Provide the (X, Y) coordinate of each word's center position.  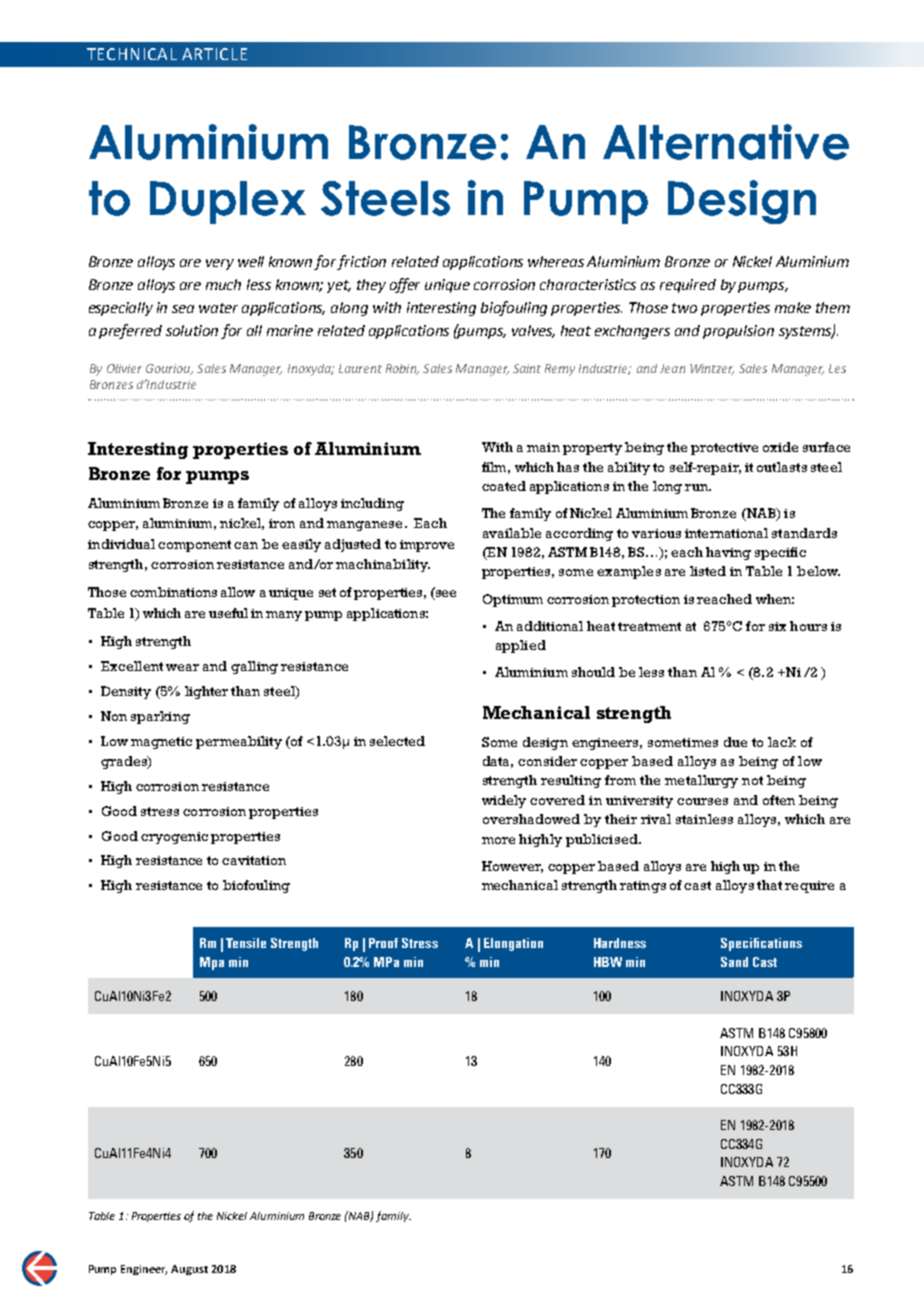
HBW (608, 962)
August (189, 1270)
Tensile (246, 943)
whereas (556, 261)
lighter (206, 692)
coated (504, 486)
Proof (383, 943)
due (735, 742)
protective (724, 449)
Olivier (124, 368)
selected (397, 741)
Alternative (726, 142)
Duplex (228, 202)
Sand (734, 962)
